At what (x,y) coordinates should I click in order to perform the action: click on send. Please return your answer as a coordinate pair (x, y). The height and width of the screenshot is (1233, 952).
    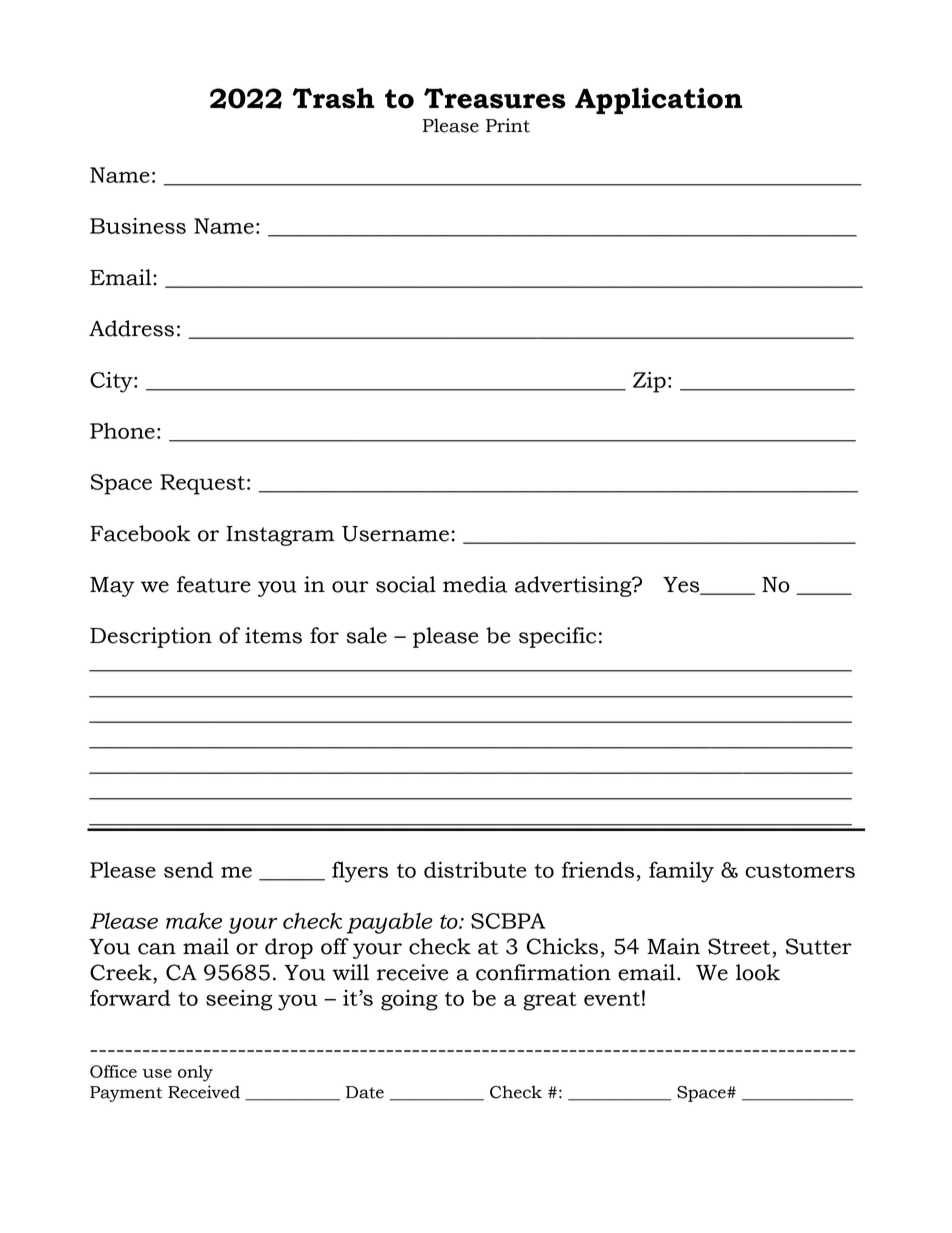
    Looking at the image, I should click on (188, 869).
